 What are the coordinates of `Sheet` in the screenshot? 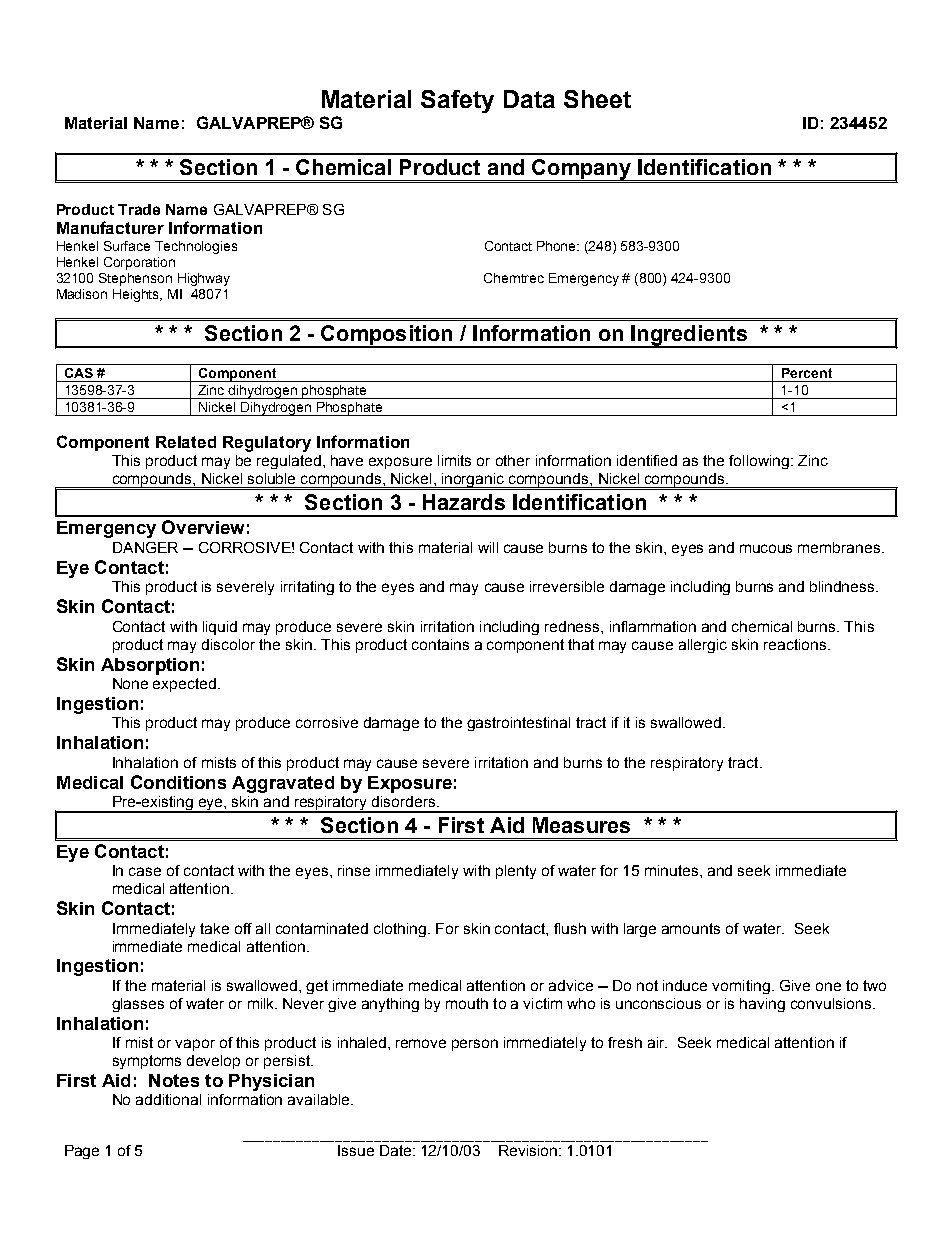 It's located at (597, 99).
